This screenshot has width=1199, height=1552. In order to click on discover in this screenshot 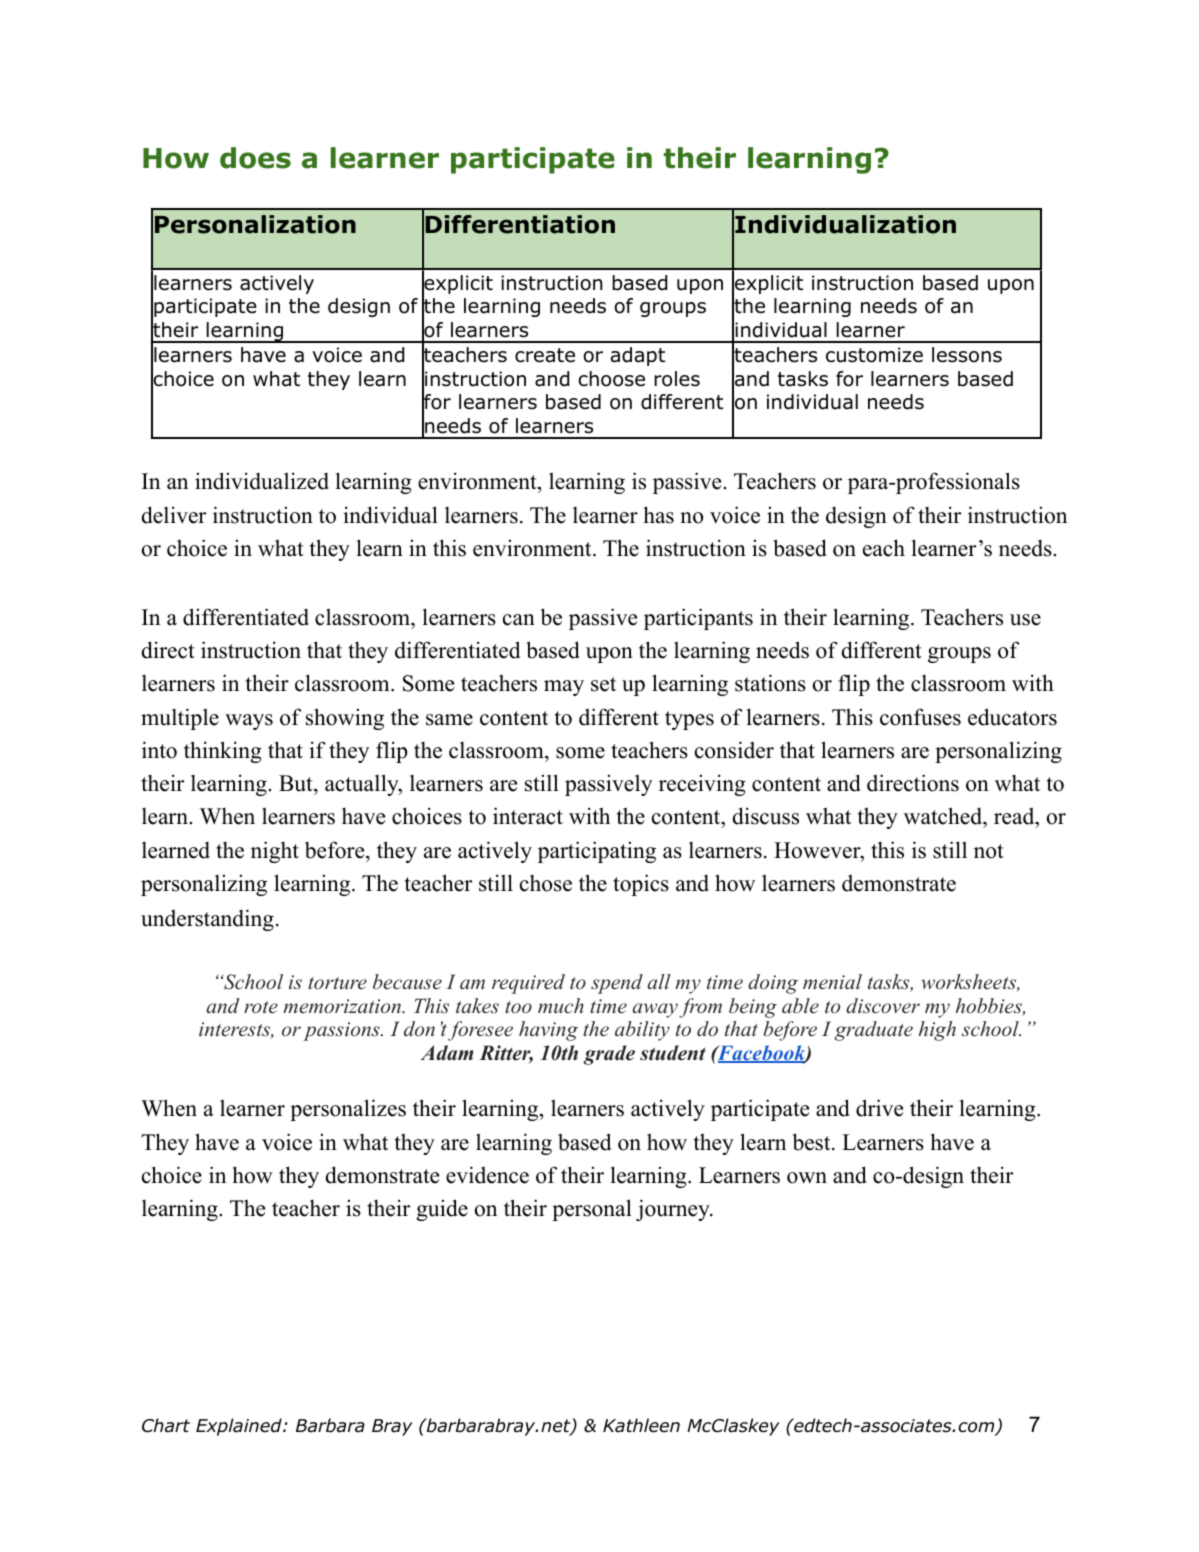, I will do `click(883, 1006)`.
